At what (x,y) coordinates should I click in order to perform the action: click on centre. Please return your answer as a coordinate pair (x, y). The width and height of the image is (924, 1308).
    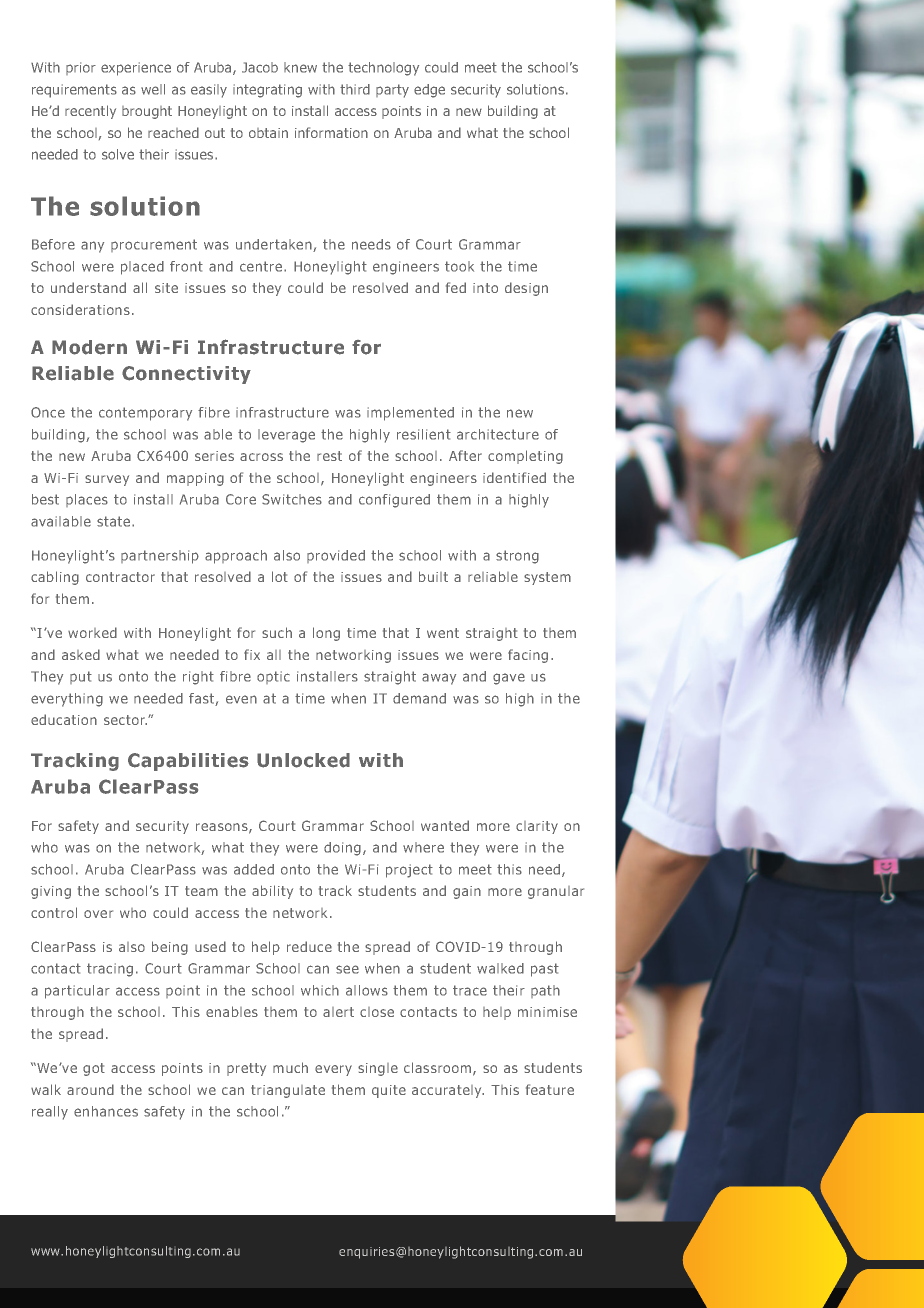
    Looking at the image, I should click on (261, 266).
